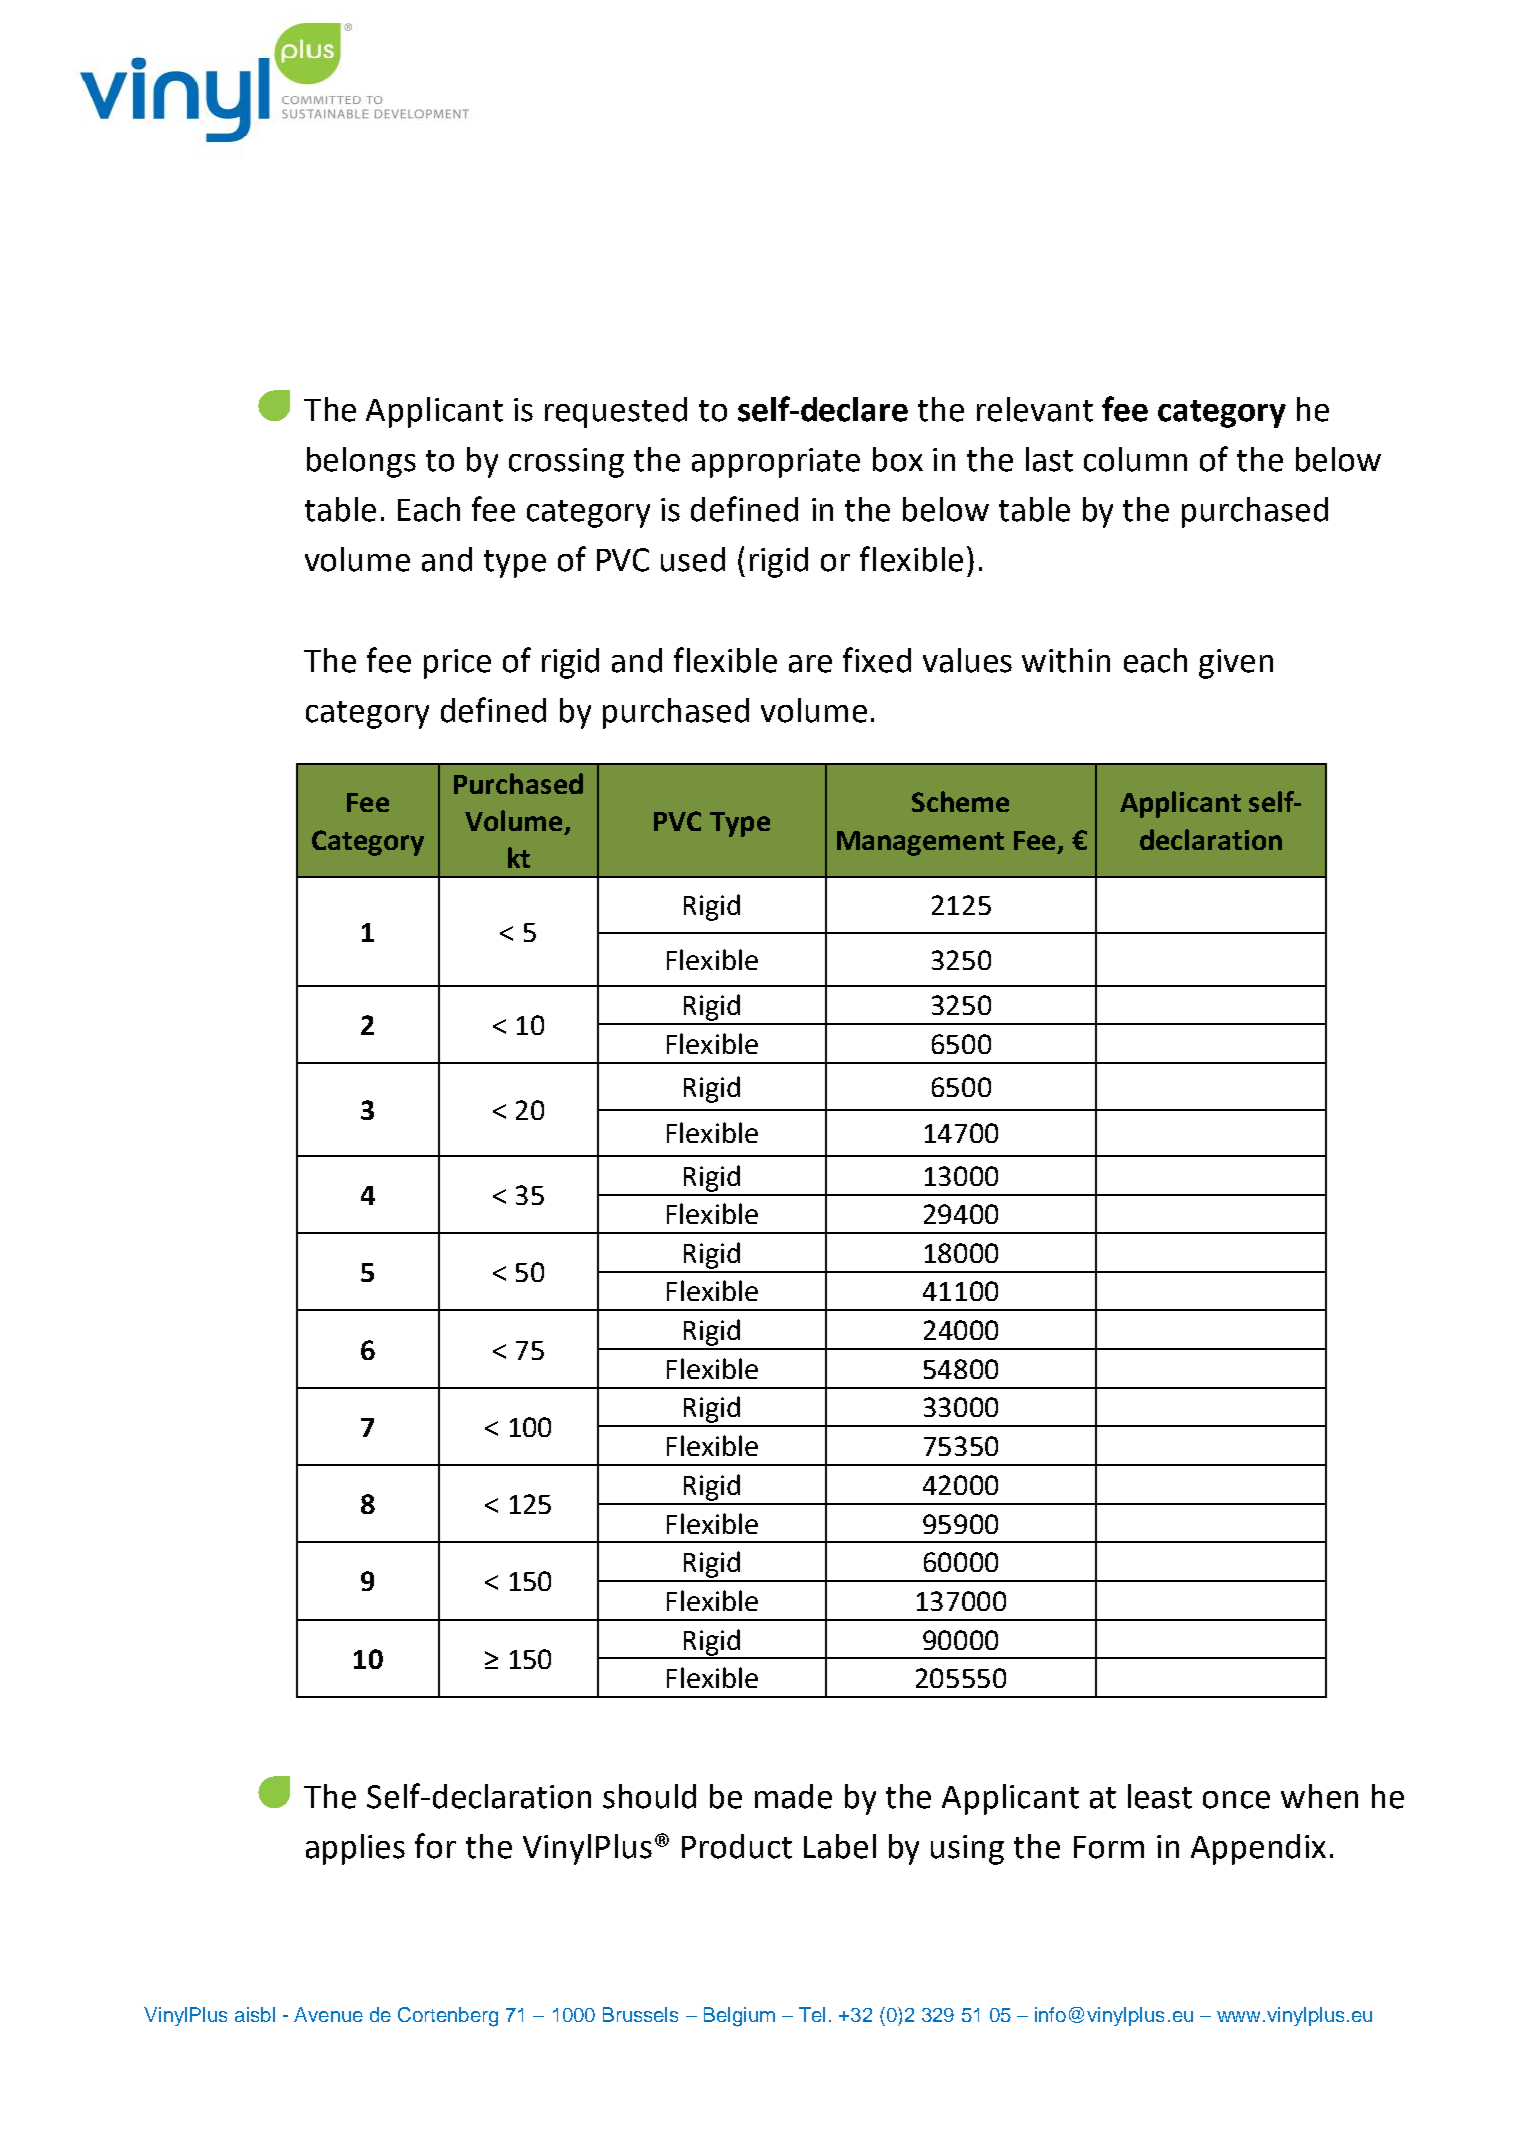  What do you see at coordinates (1135, 459) in the screenshot?
I see `column` at bounding box center [1135, 459].
